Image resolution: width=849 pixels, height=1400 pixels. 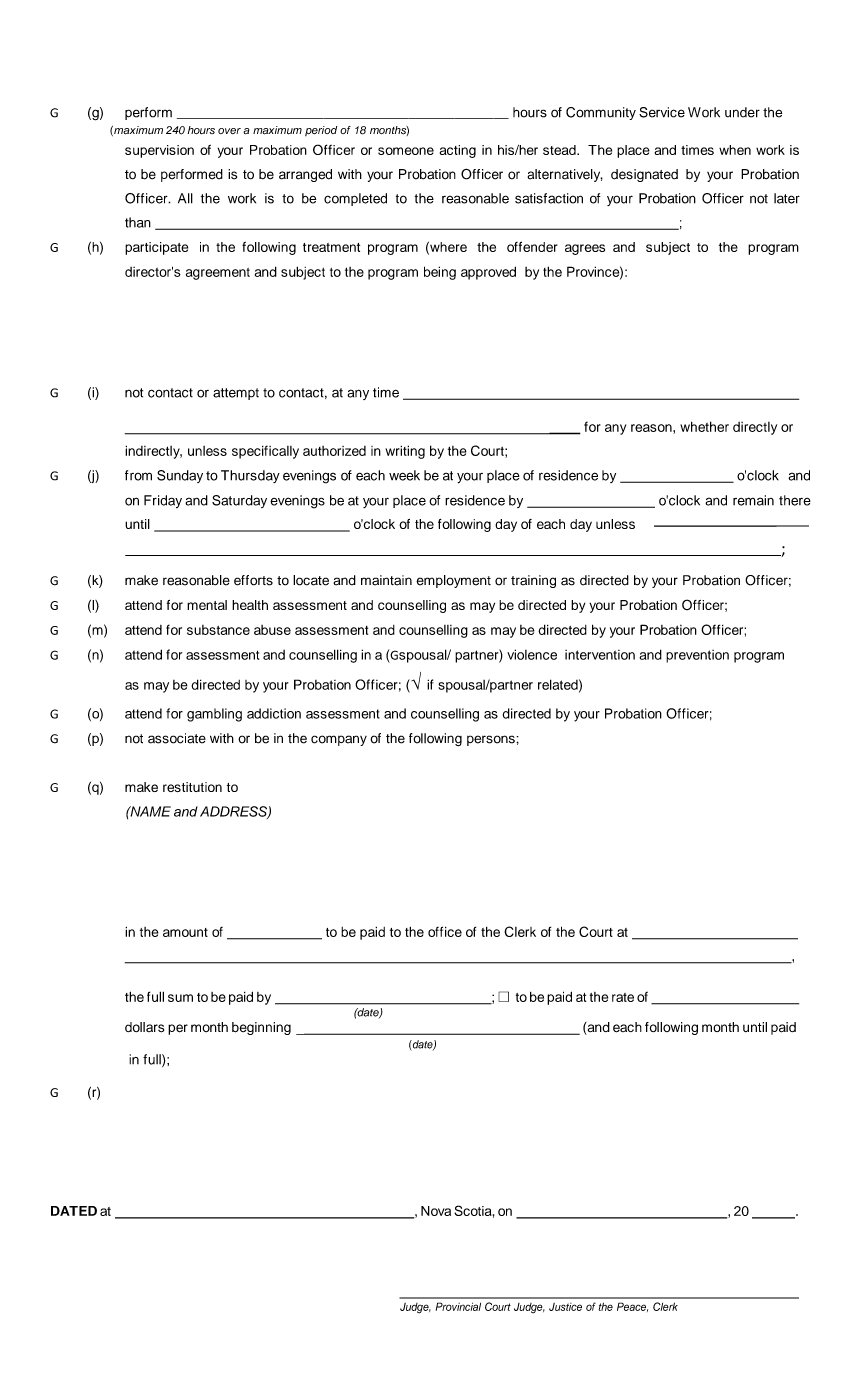 What do you see at coordinates (458, 1306) in the screenshot?
I see `Provincial` at bounding box center [458, 1306].
